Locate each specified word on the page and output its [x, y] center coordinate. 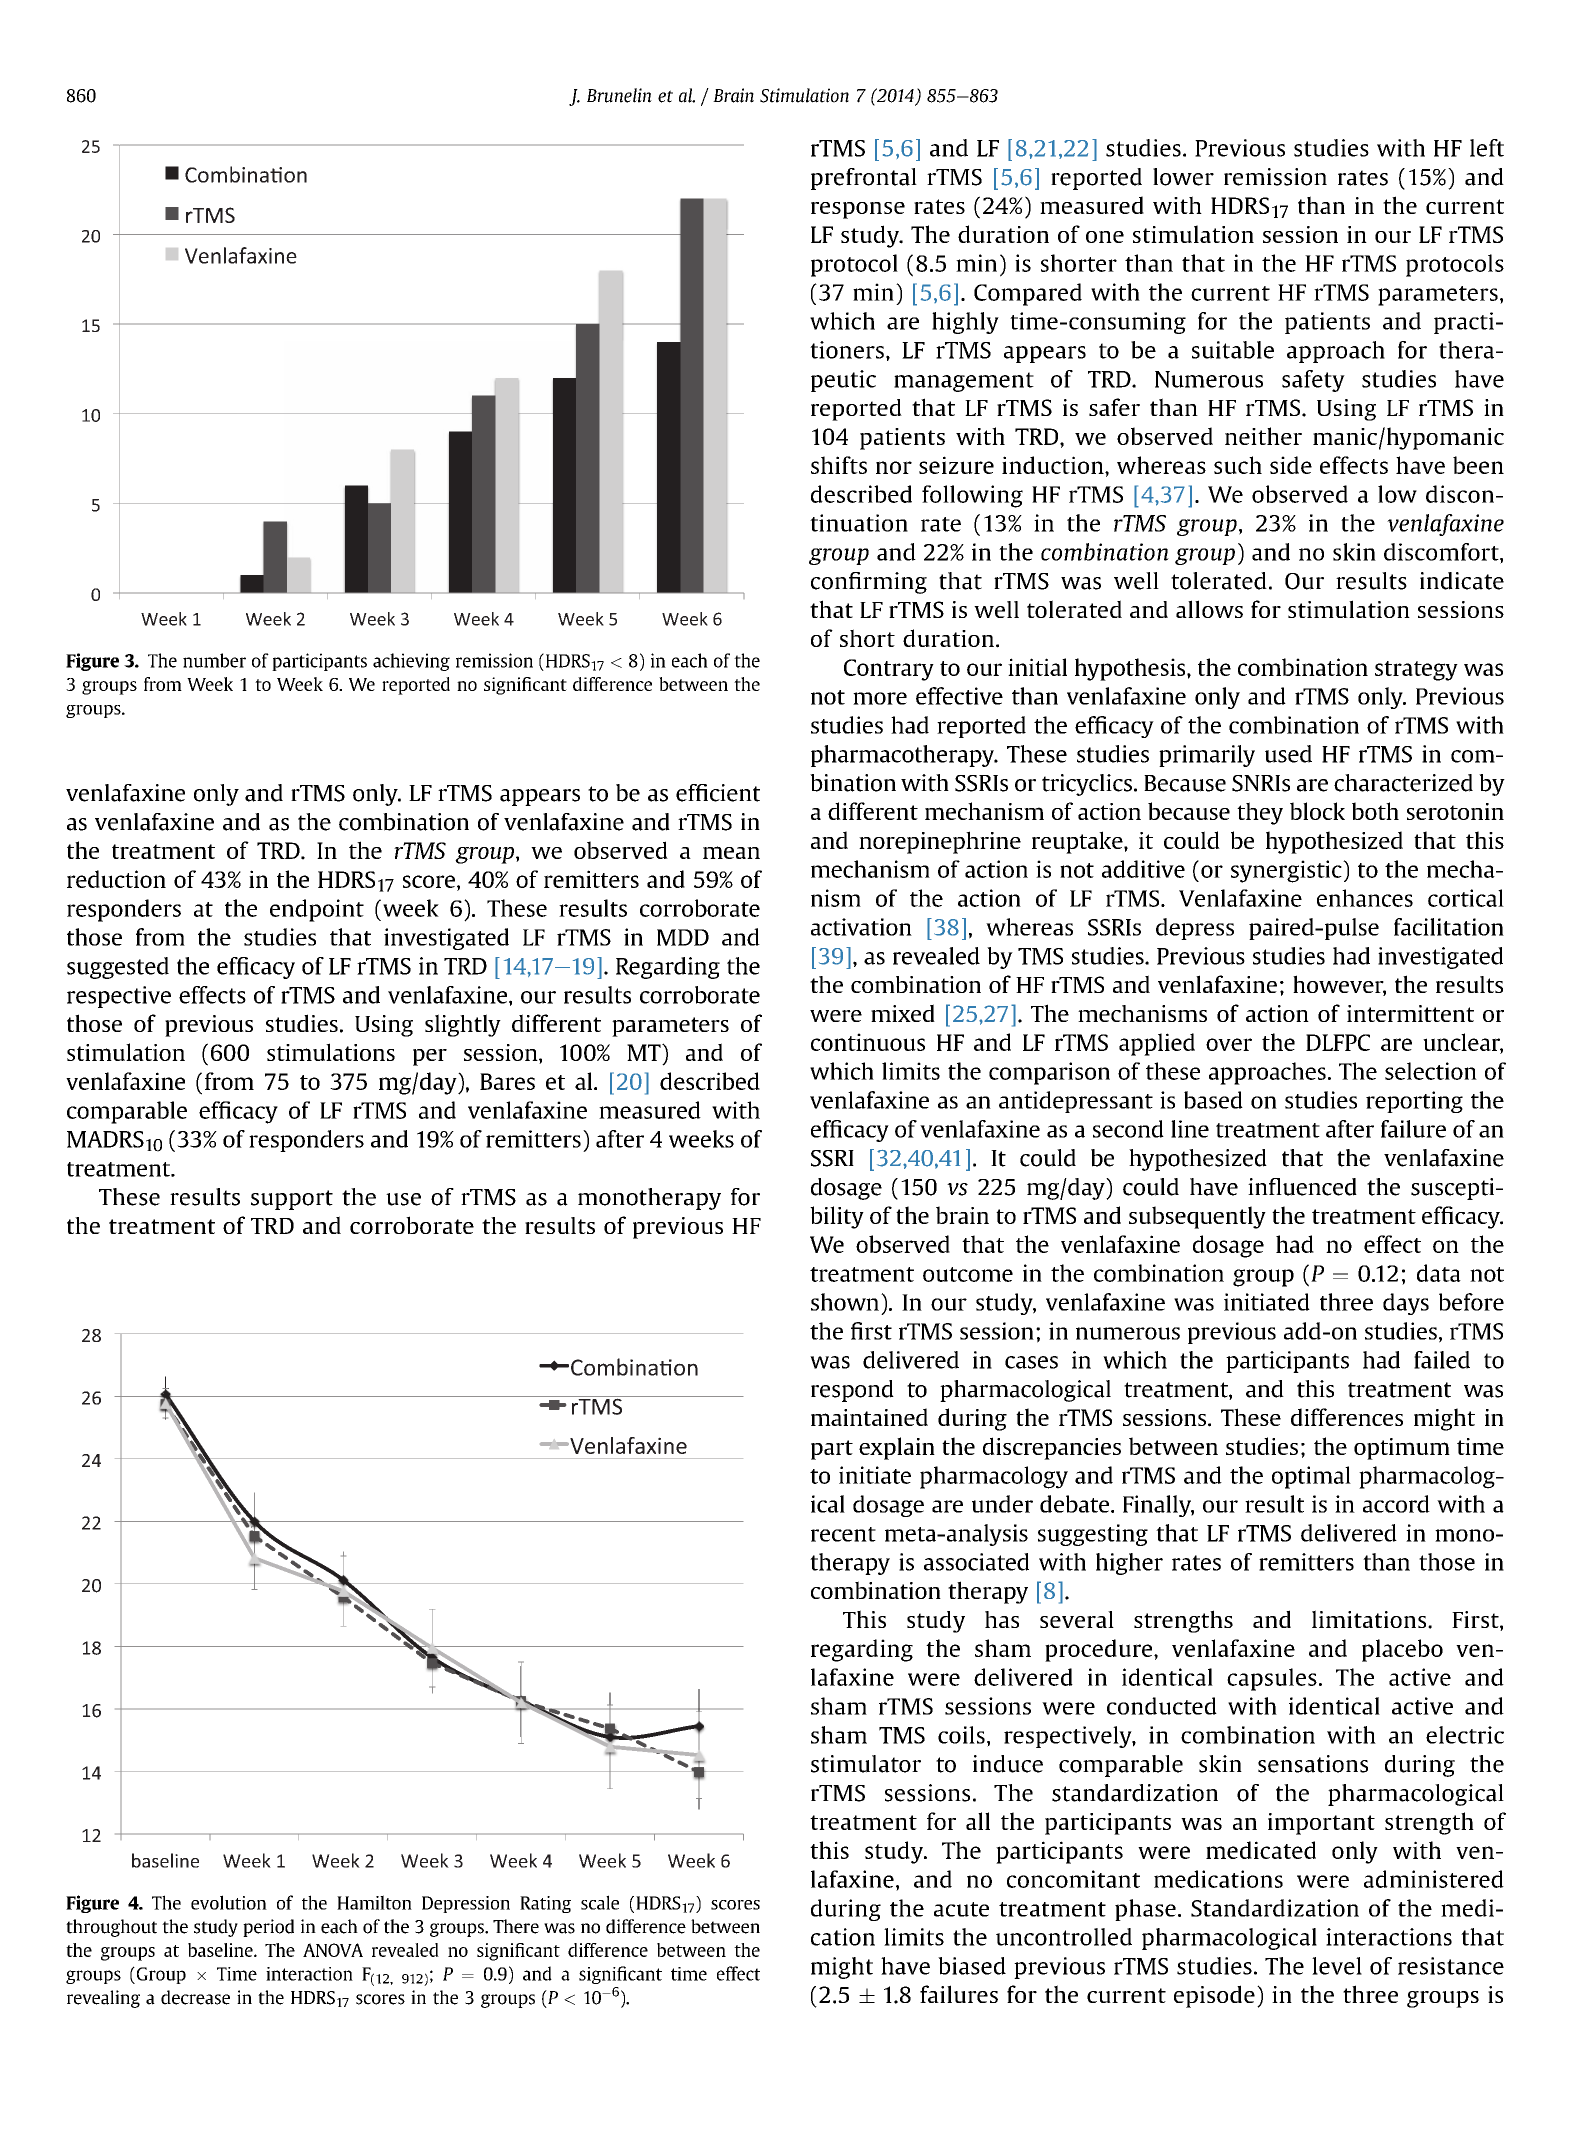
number [214, 660]
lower [1183, 177]
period [268, 1928]
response [858, 210]
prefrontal [864, 179]
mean [731, 852]
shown [845, 1302]
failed [1442, 1360]
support [292, 1200]
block [1317, 811]
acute [961, 1909]
